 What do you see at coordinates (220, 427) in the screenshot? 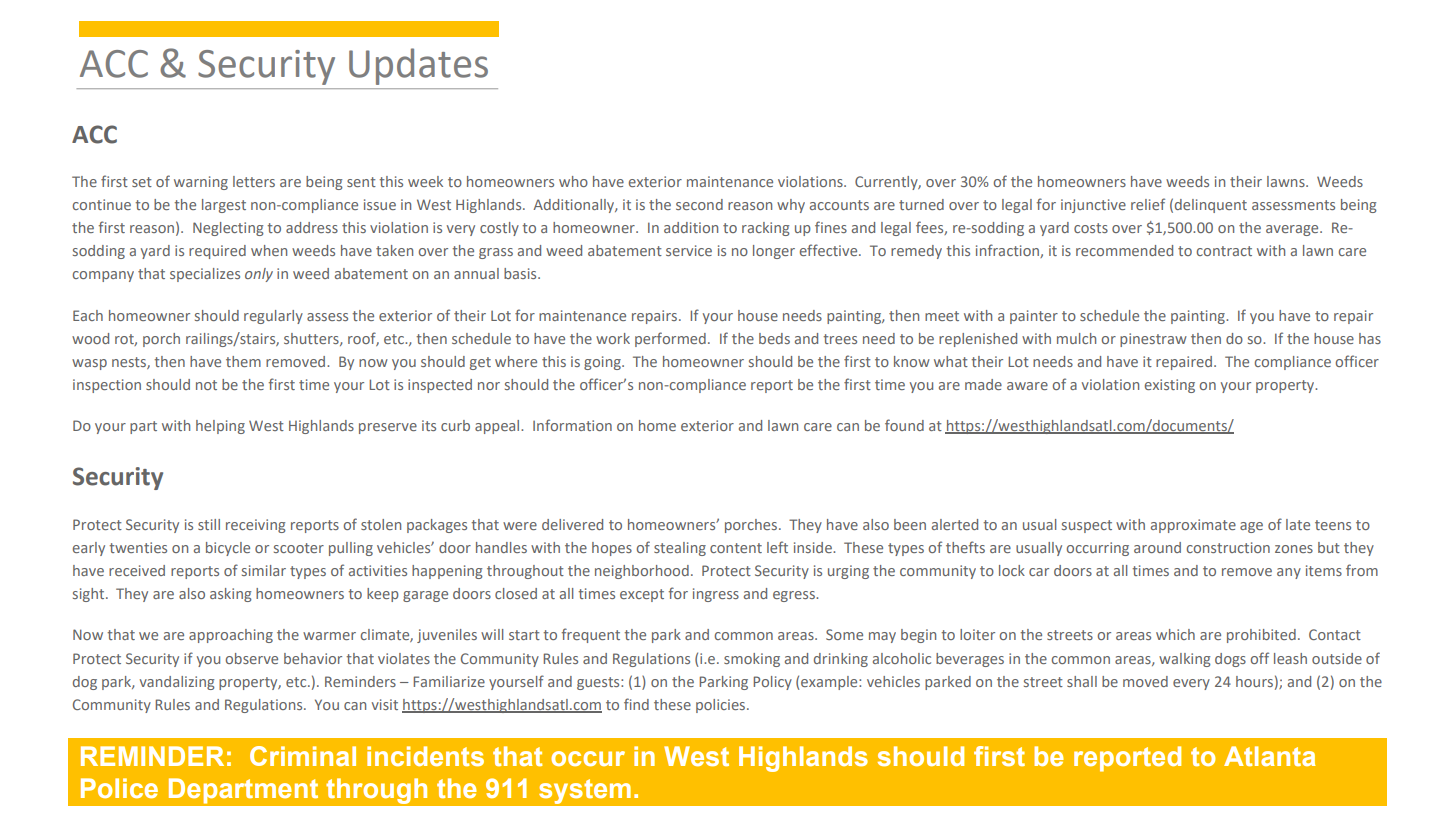
I see `helping` at bounding box center [220, 427].
